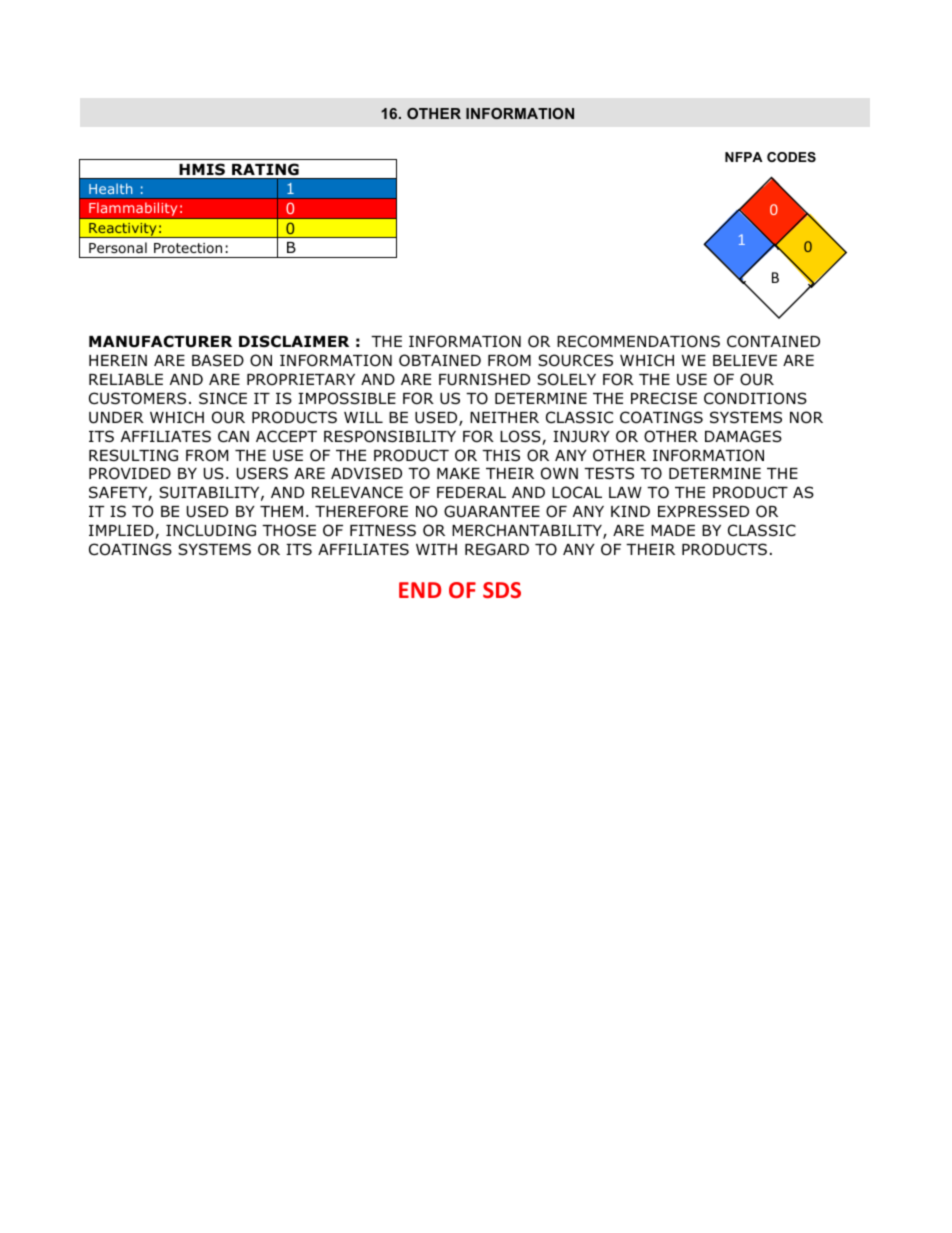 This screenshot has height=1233, width=952. What do you see at coordinates (501, 455) in the screenshot?
I see `THIS` at bounding box center [501, 455].
